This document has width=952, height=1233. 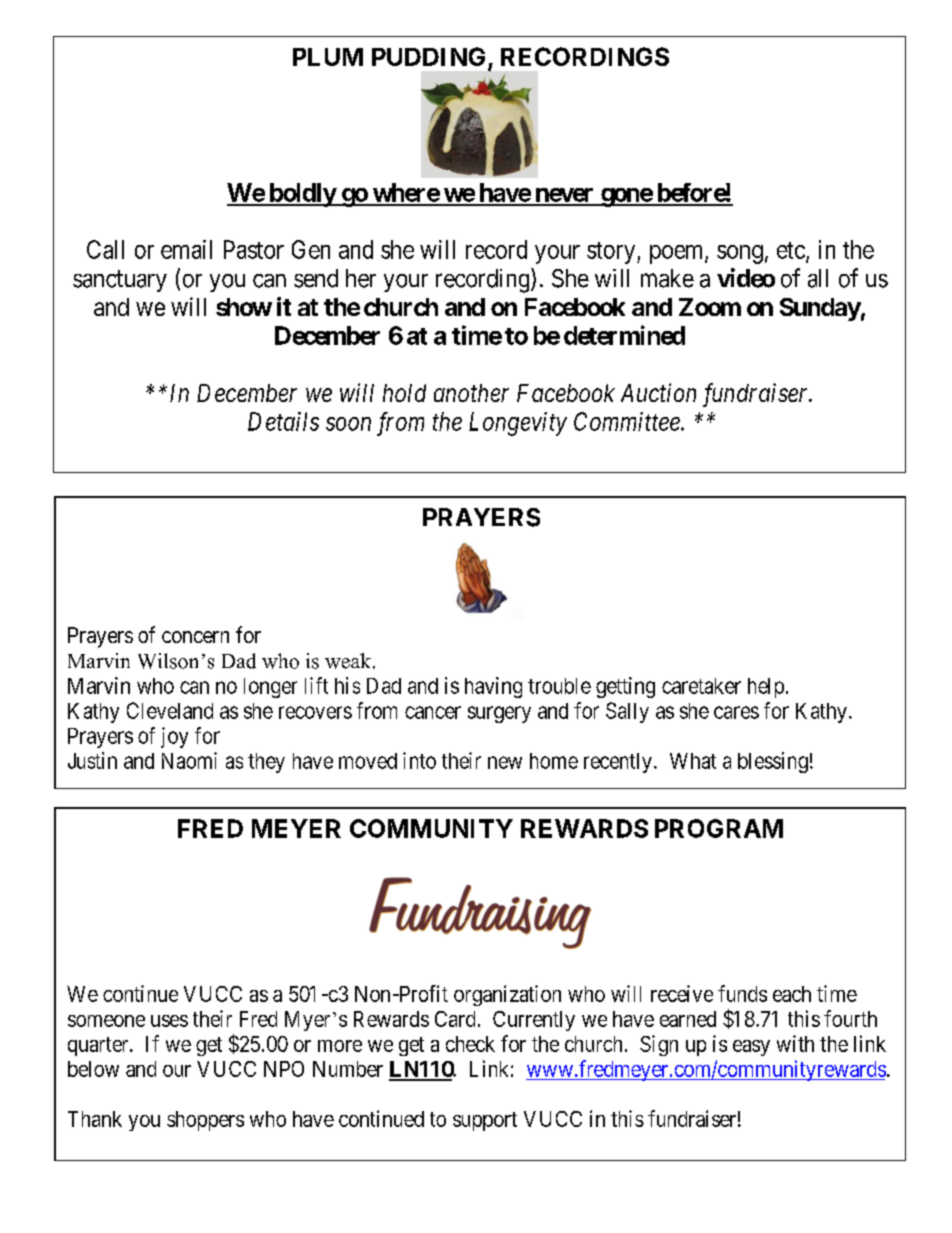 I want to click on shoppers, so click(x=205, y=1121).
